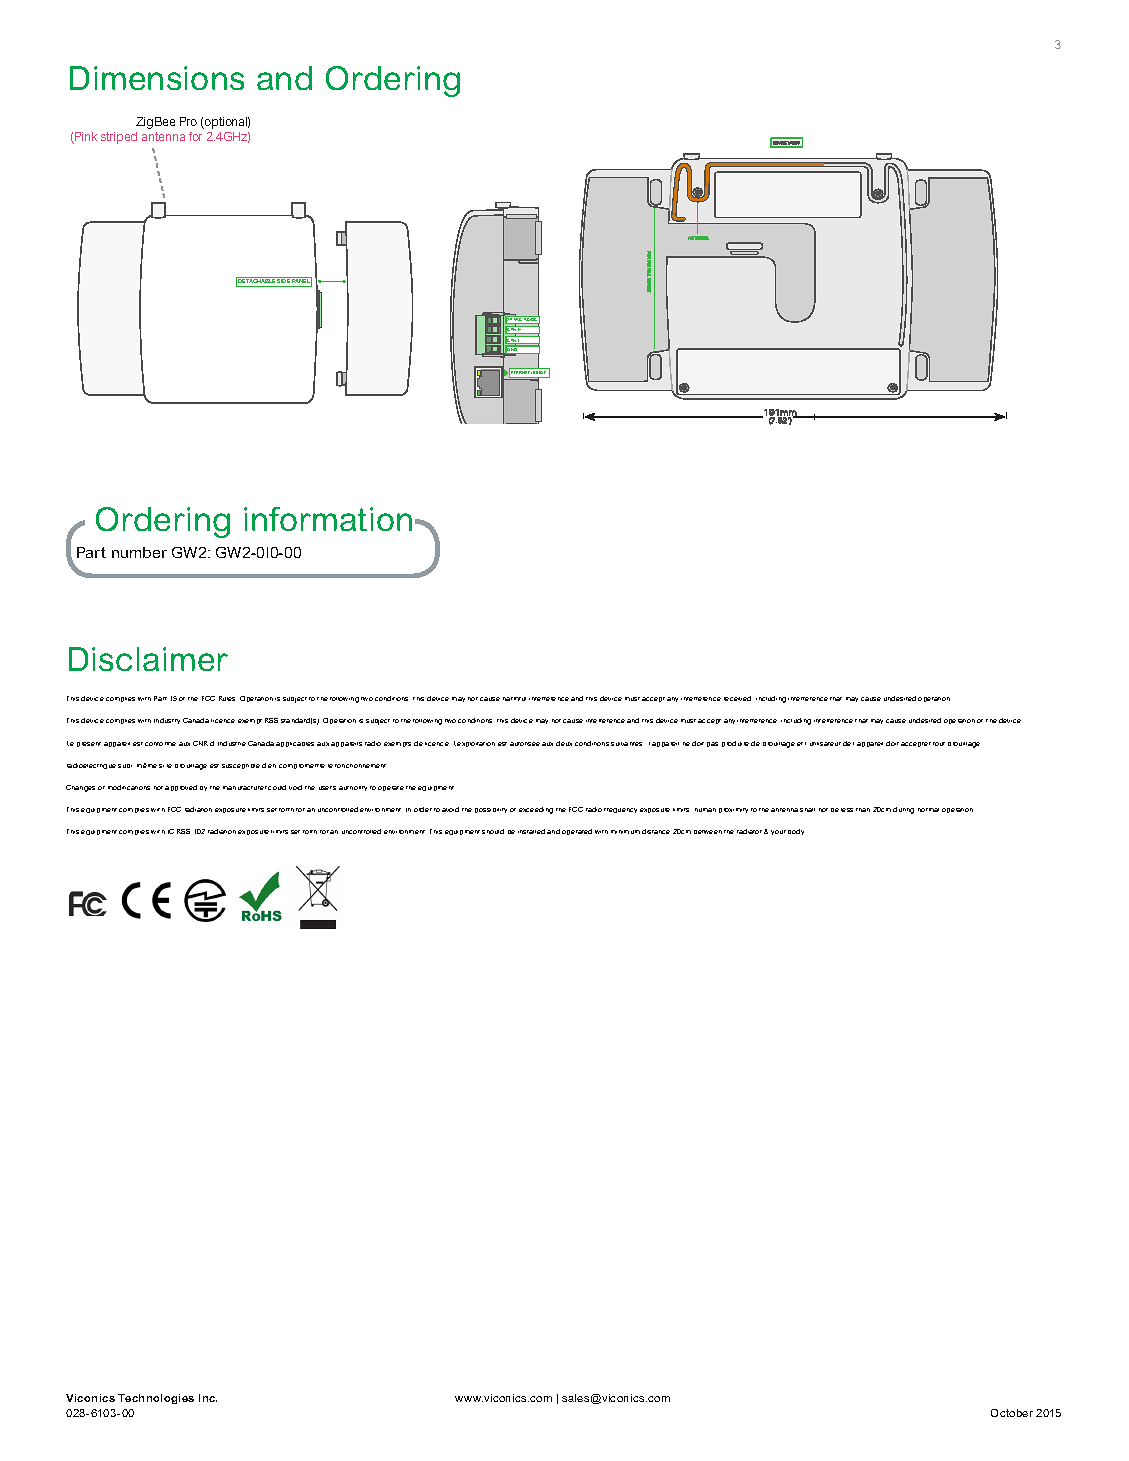 The image size is (1129, 1461). I want to click on information, so click(328, 519).
